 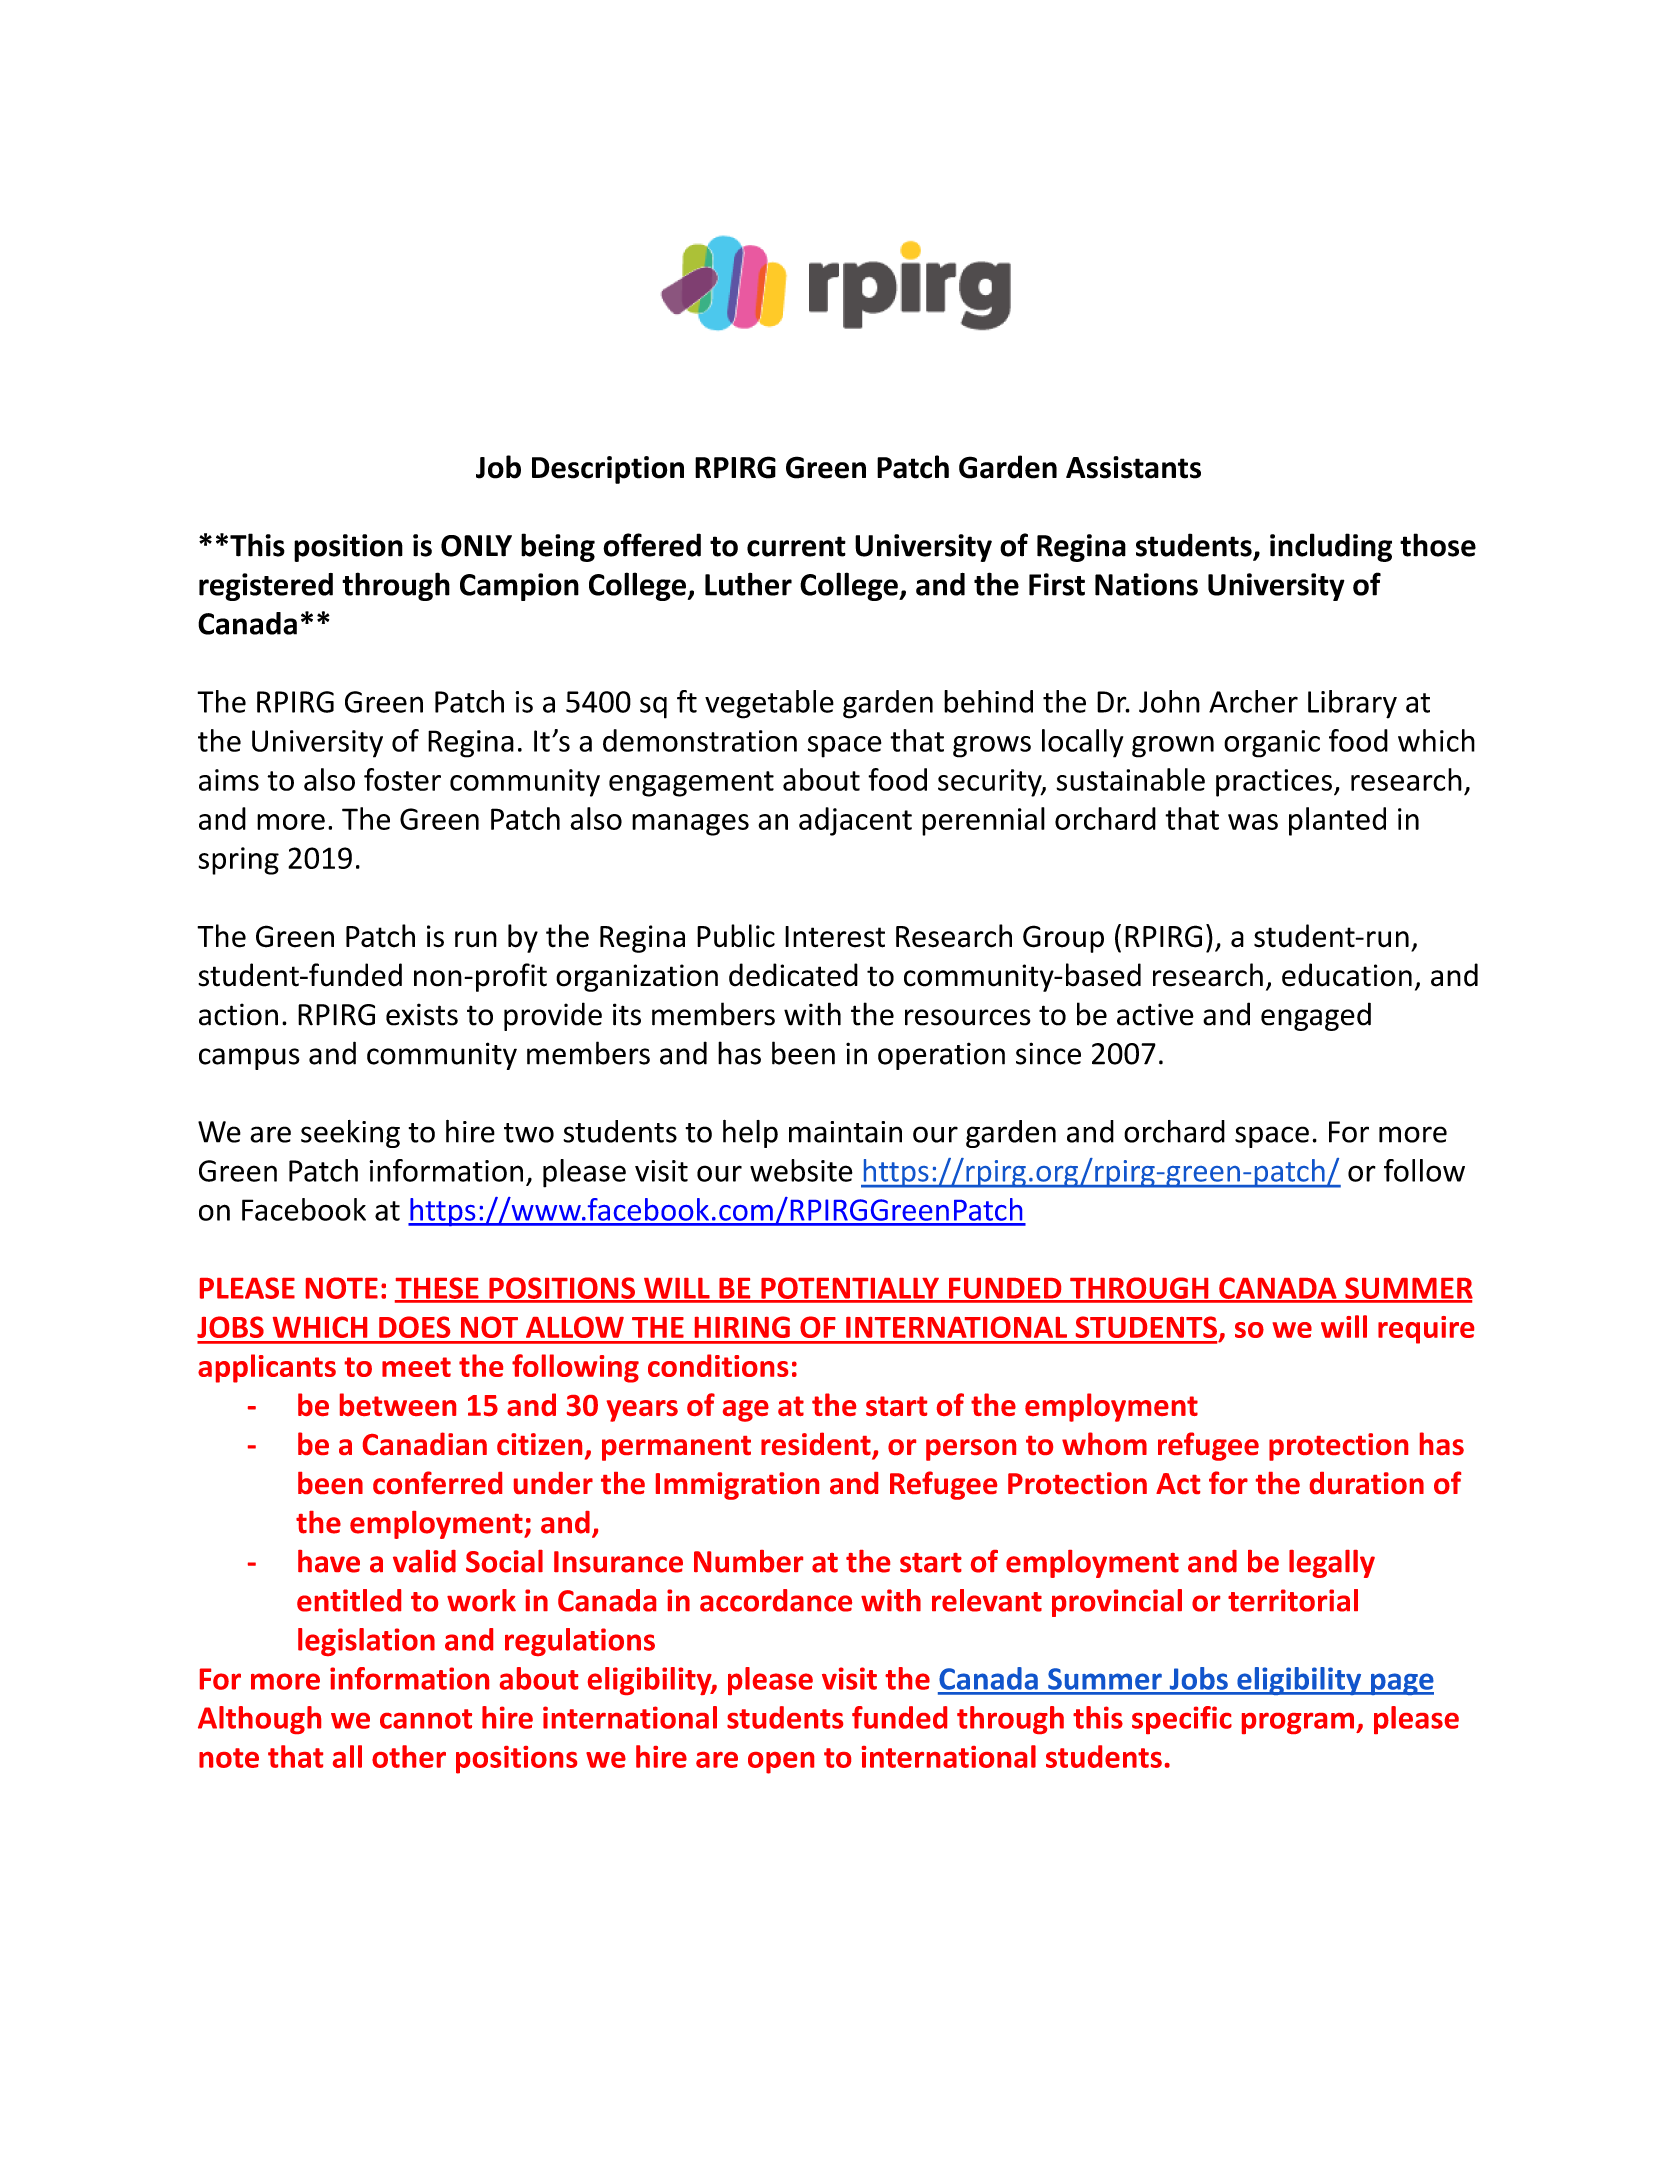 What do you see at coordinates (796, 546) in the page?
I see `current` at bounding box center [796, 546].
